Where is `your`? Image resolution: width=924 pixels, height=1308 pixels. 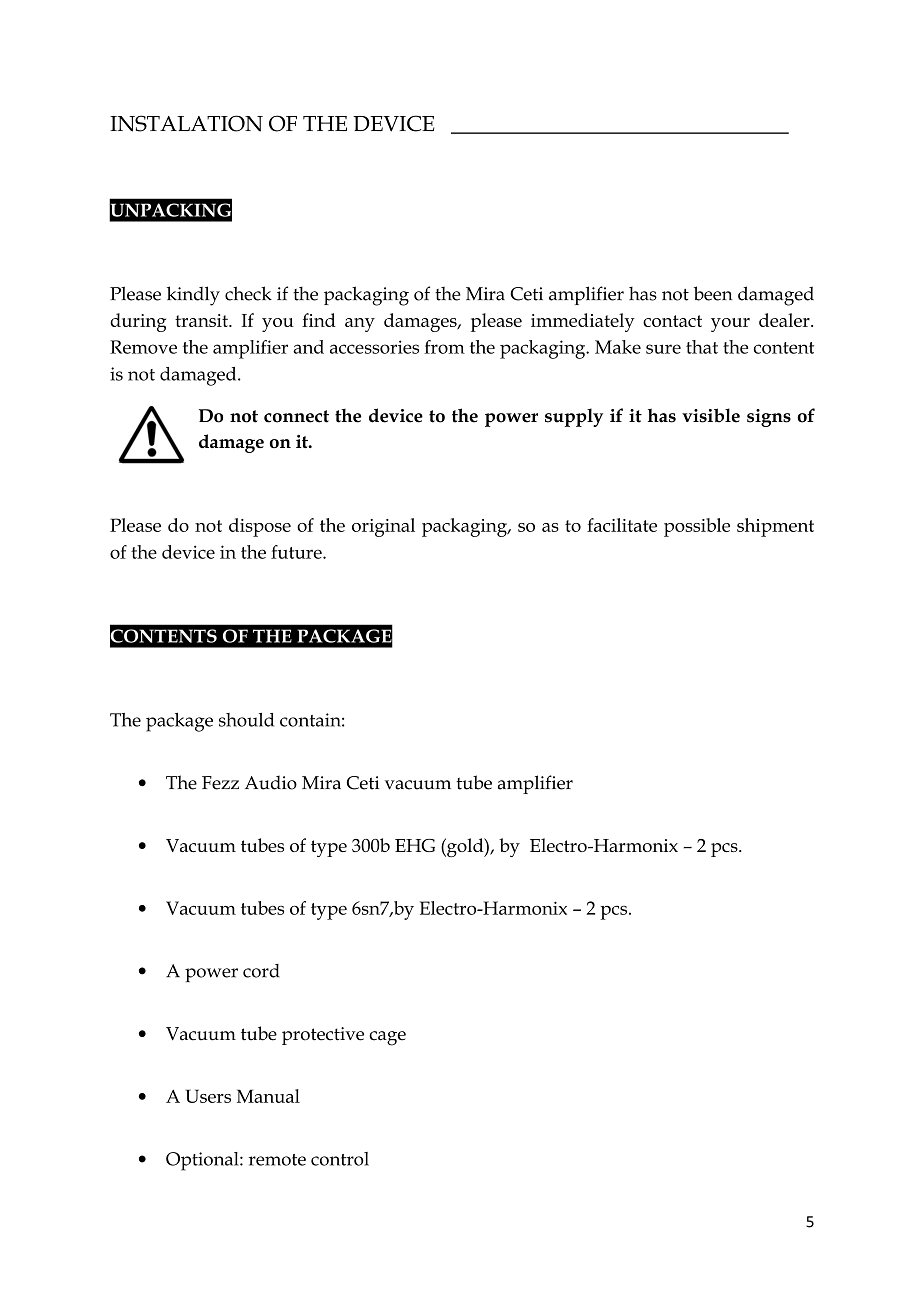
your is located at coordinates (730, 325).
